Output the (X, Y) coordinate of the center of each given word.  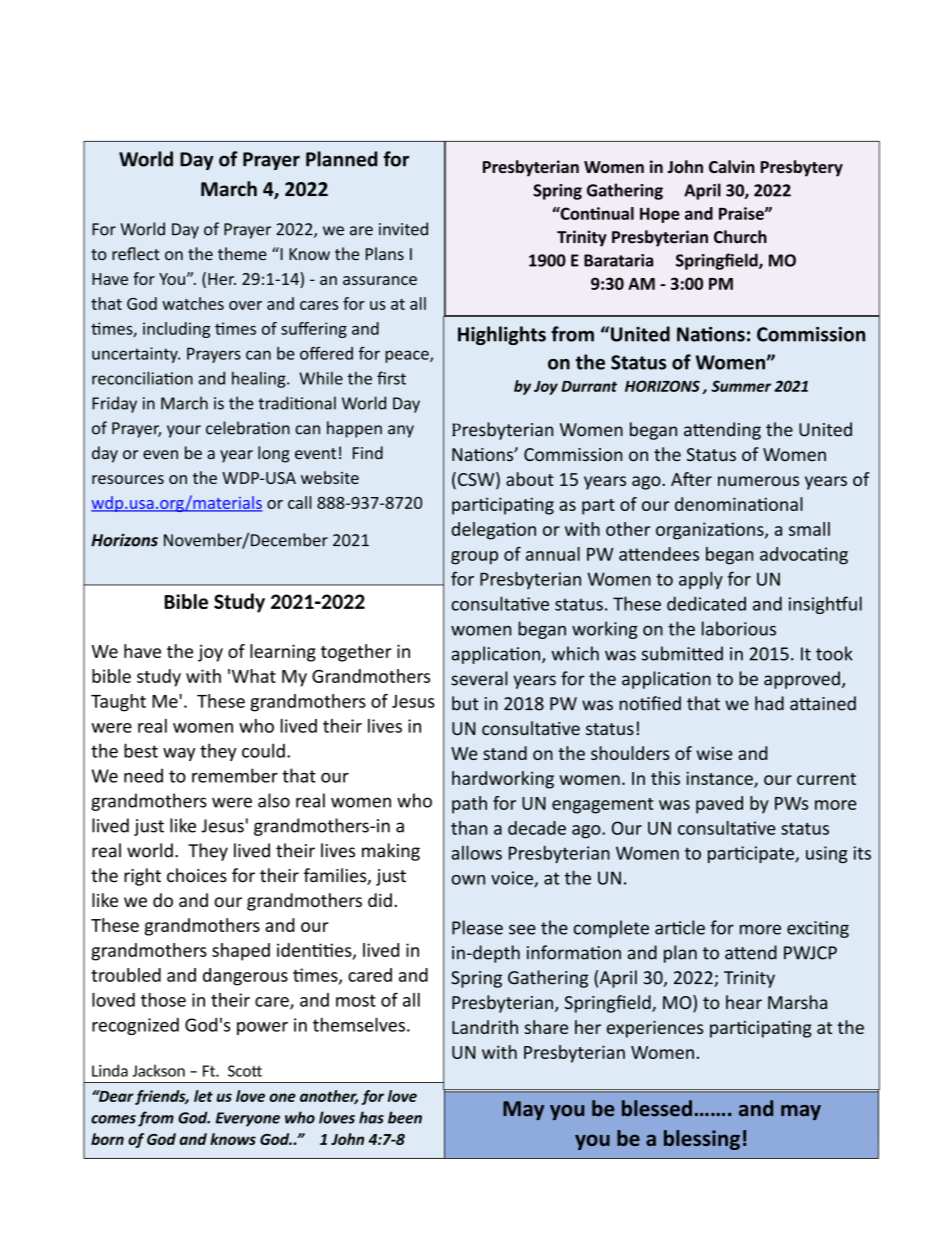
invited (403, 229)
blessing (702, 1140)
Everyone (248, 1119)
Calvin (732, 166)
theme (242, 254)
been (405, 1117)
